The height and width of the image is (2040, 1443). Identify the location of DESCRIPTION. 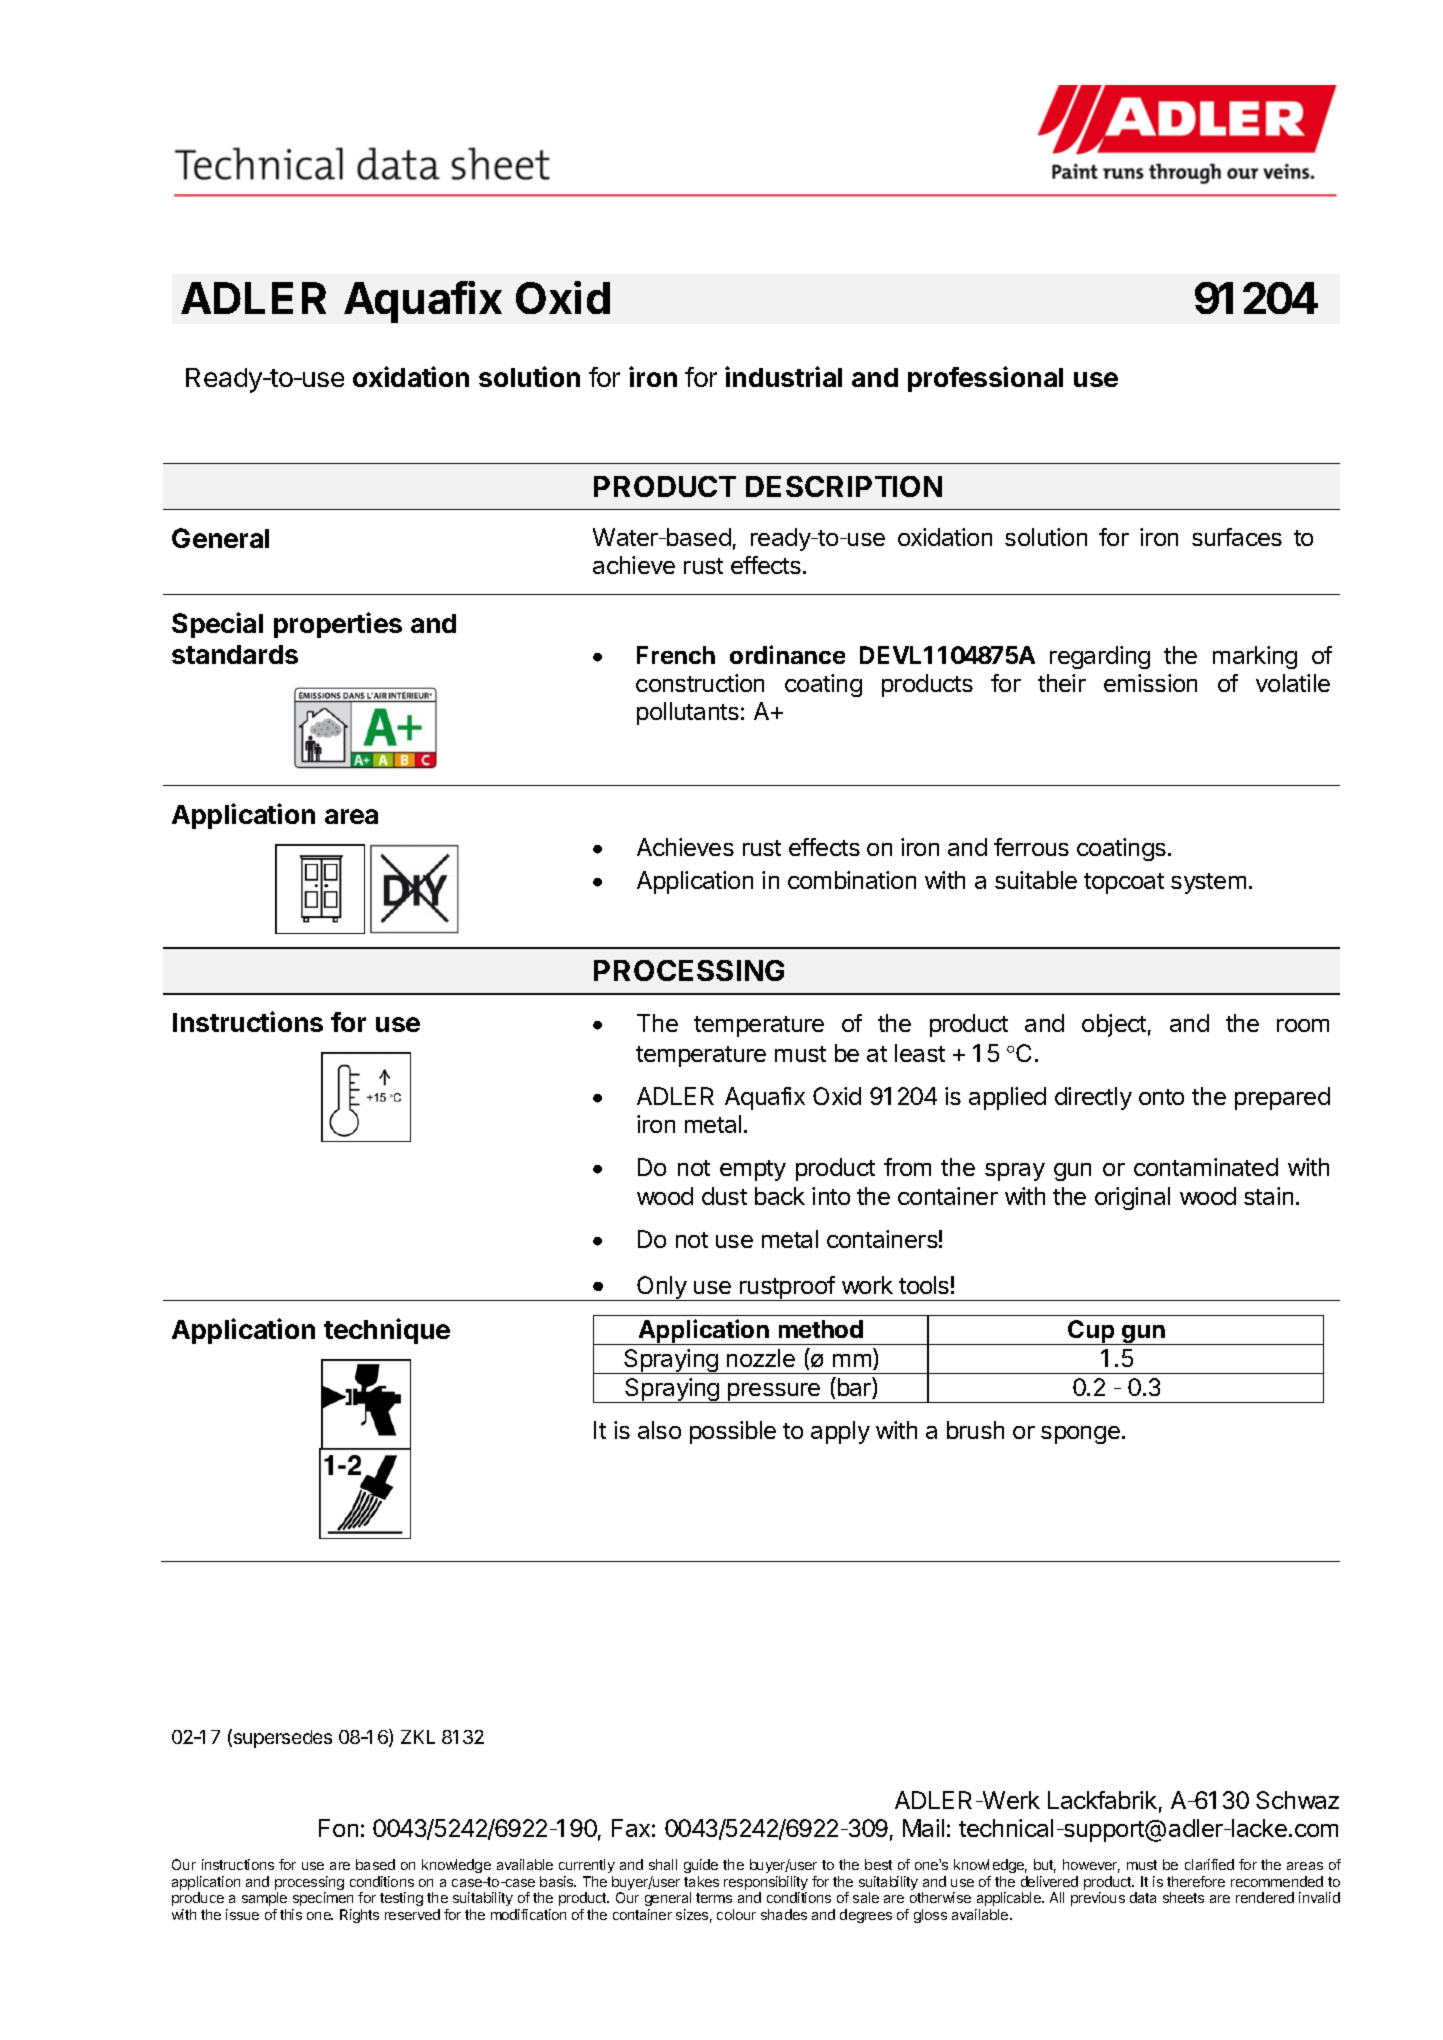
(844, 486).
